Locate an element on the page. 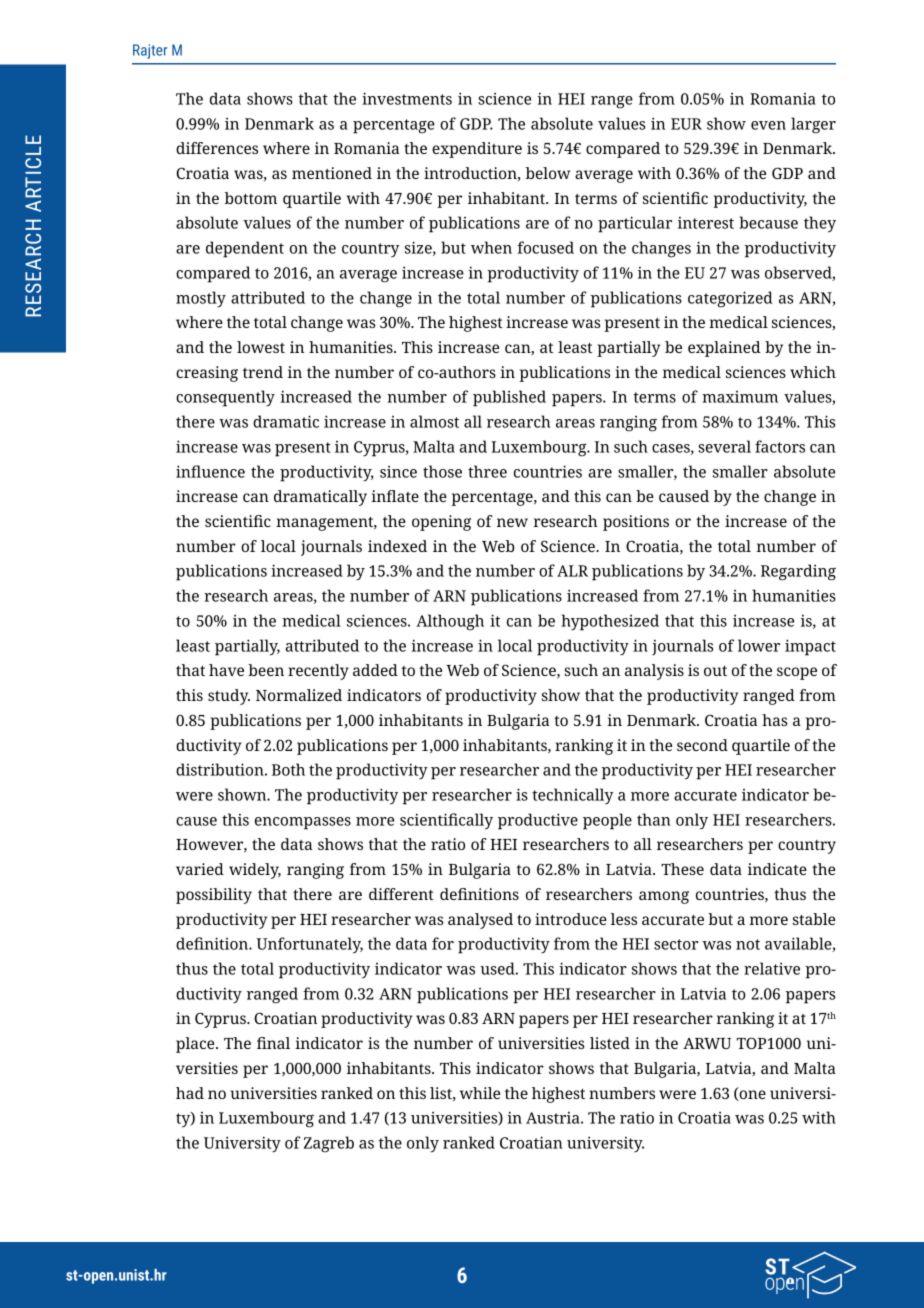 This image has width=924, height=1308. differences is located at coordinates (217, 148).
